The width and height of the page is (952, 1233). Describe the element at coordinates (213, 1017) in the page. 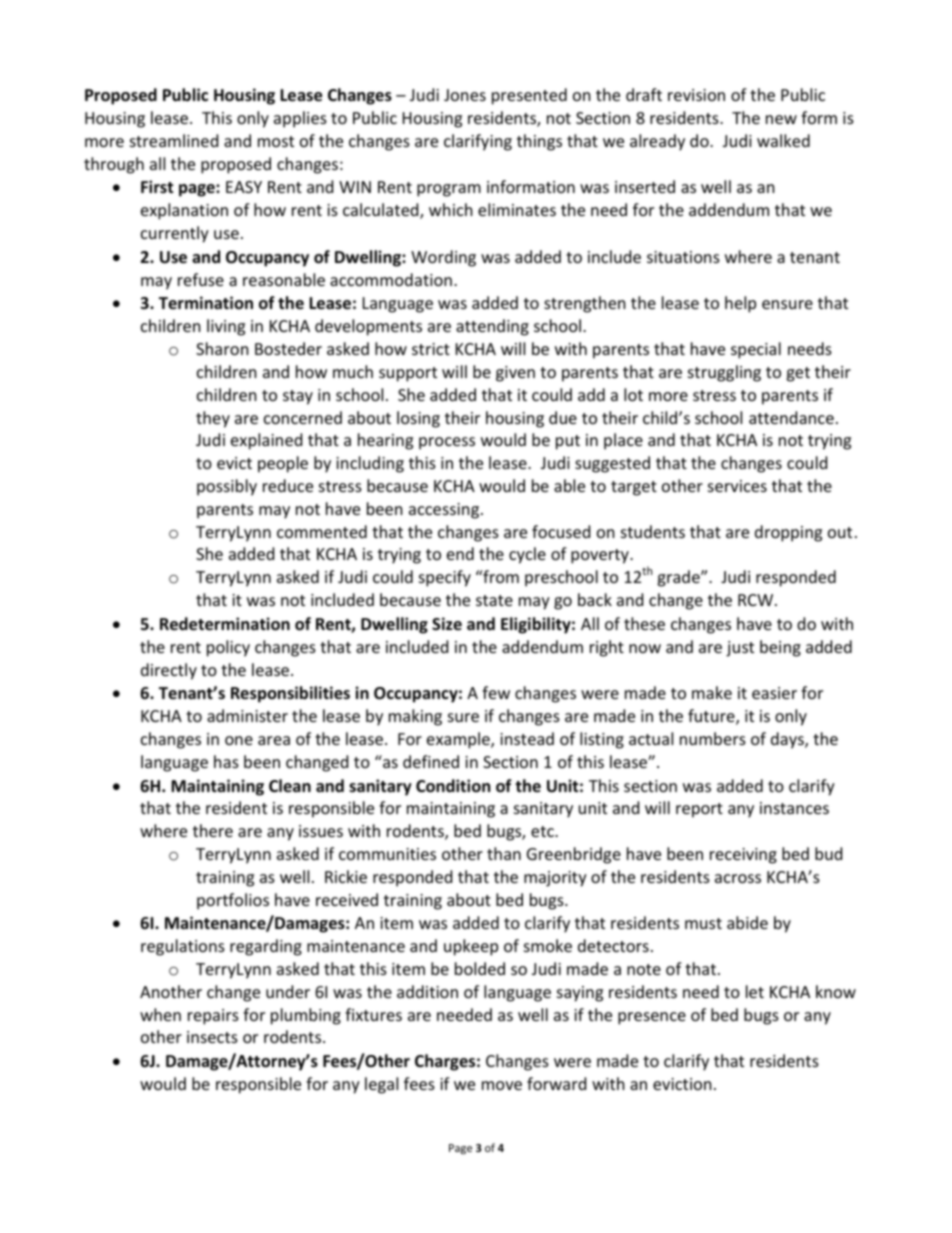

I see `repairs` at that location.
